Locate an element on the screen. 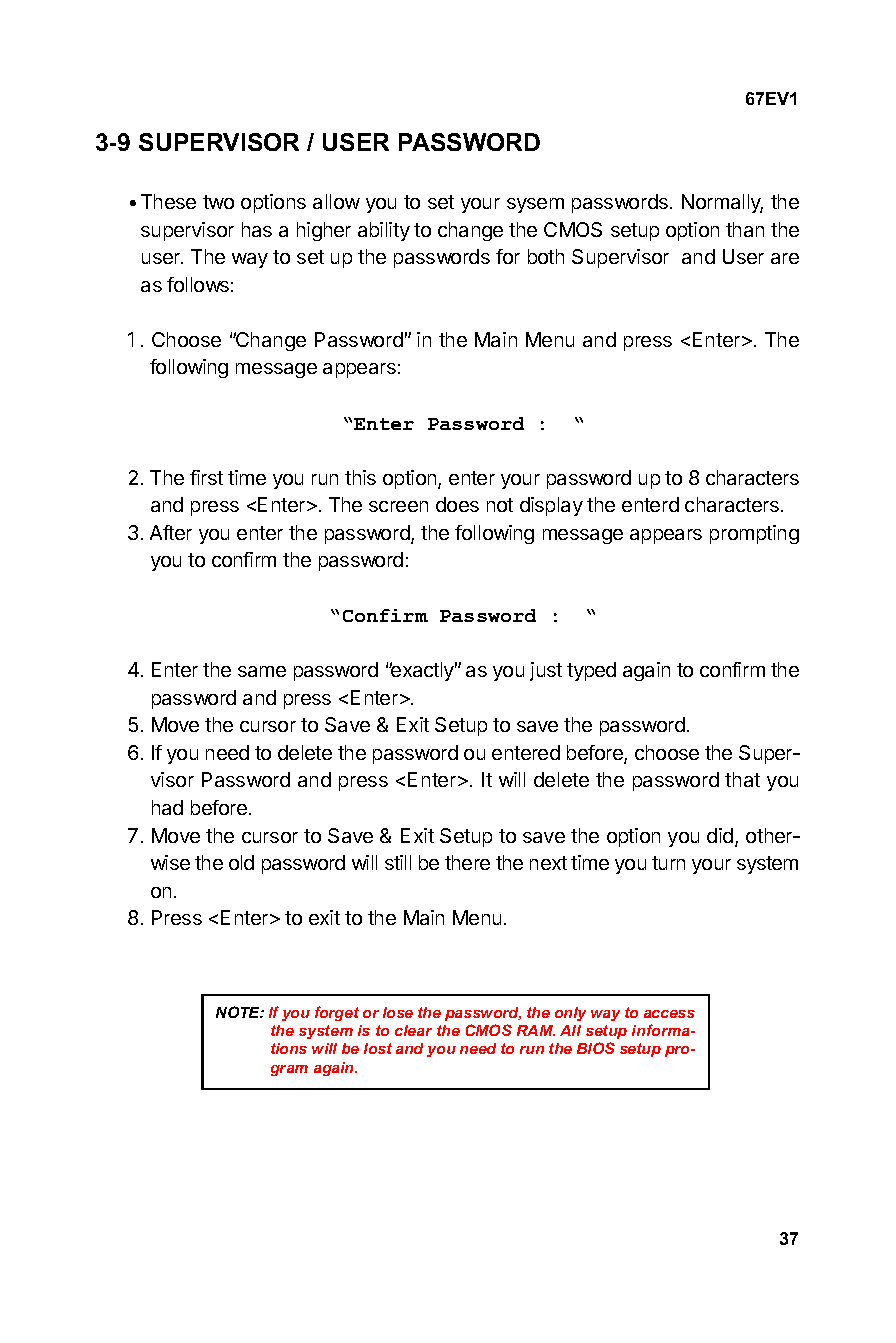 Image resolution: width=896 pixels, height=1343 pixels. than is located at coordinates (745, 229).
